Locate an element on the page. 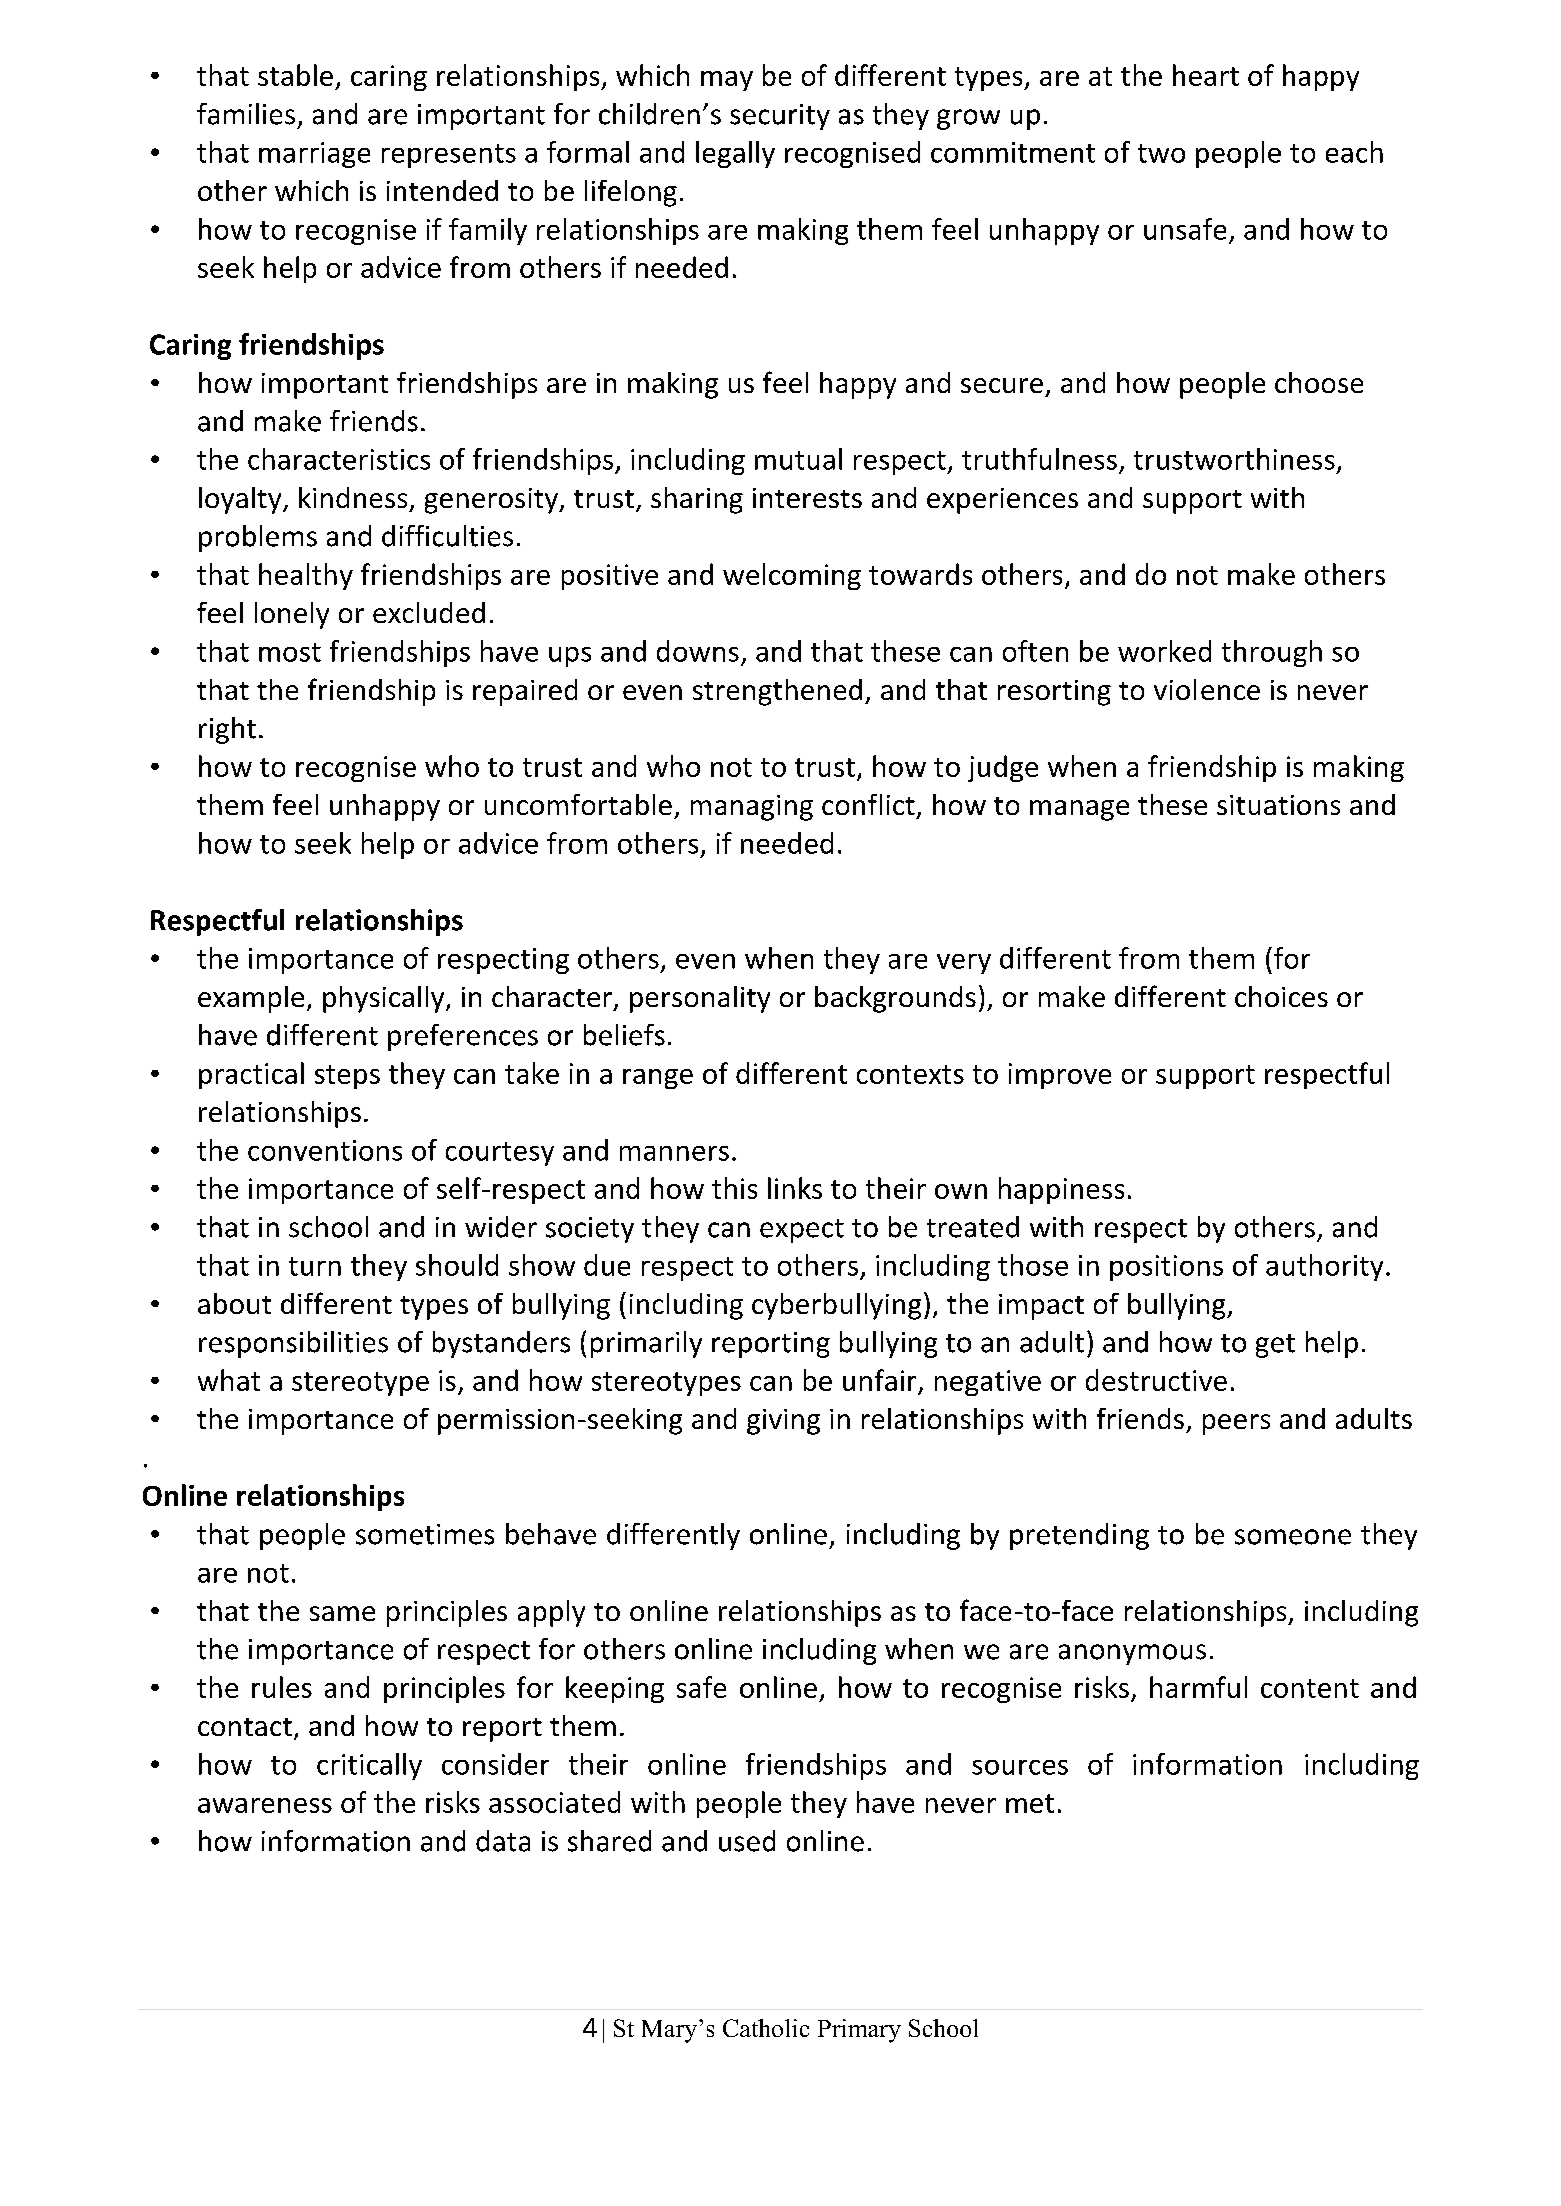 Image resolution: width=1561 pixels, height=2206 pixels. healthy is located at coordinates (306, 576).
